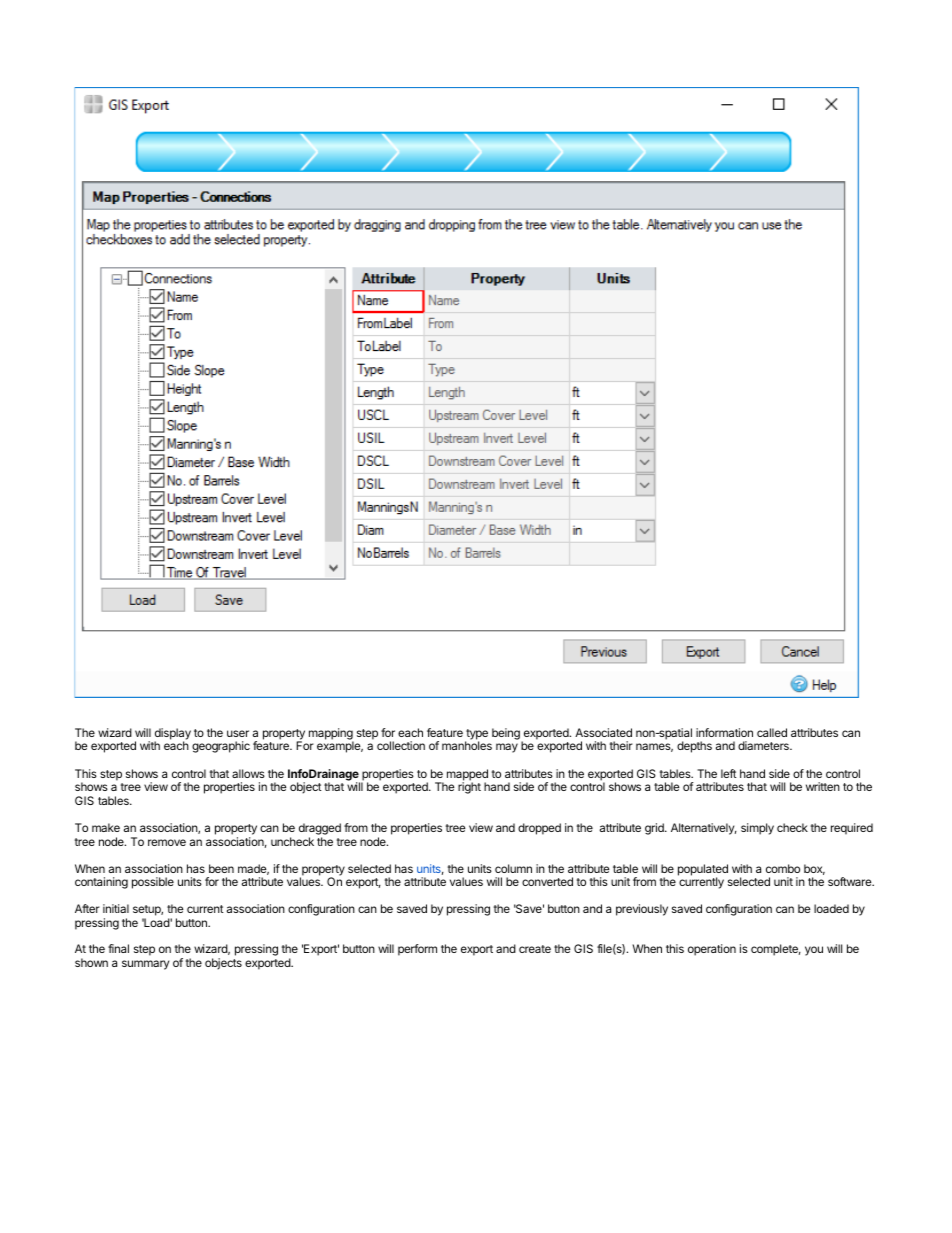 The height and width of the screenshot is (1233, 952). I want to click on simply, so click(757, 829).
